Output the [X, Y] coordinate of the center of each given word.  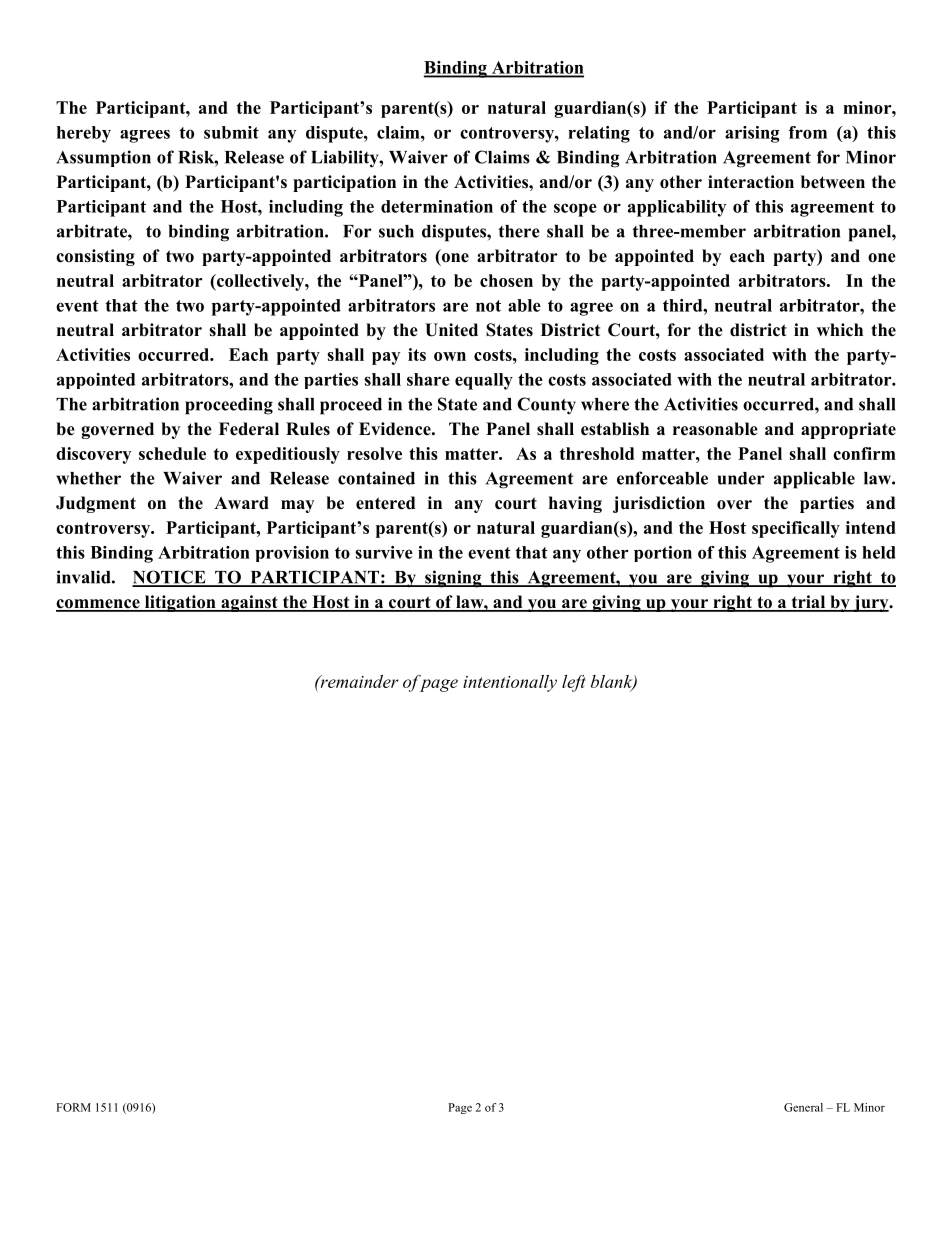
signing [453, 579]
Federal [249, 429]
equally [484, 381]
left [574, 683]
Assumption [103, 158]
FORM [73, 1107]
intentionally [510, 683]
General [803, 1107]
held [879, 552]
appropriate [848, 430]
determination [437, 206]
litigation [180, 603]
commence [99, 605]
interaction [751, 182]
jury [871, 603]
